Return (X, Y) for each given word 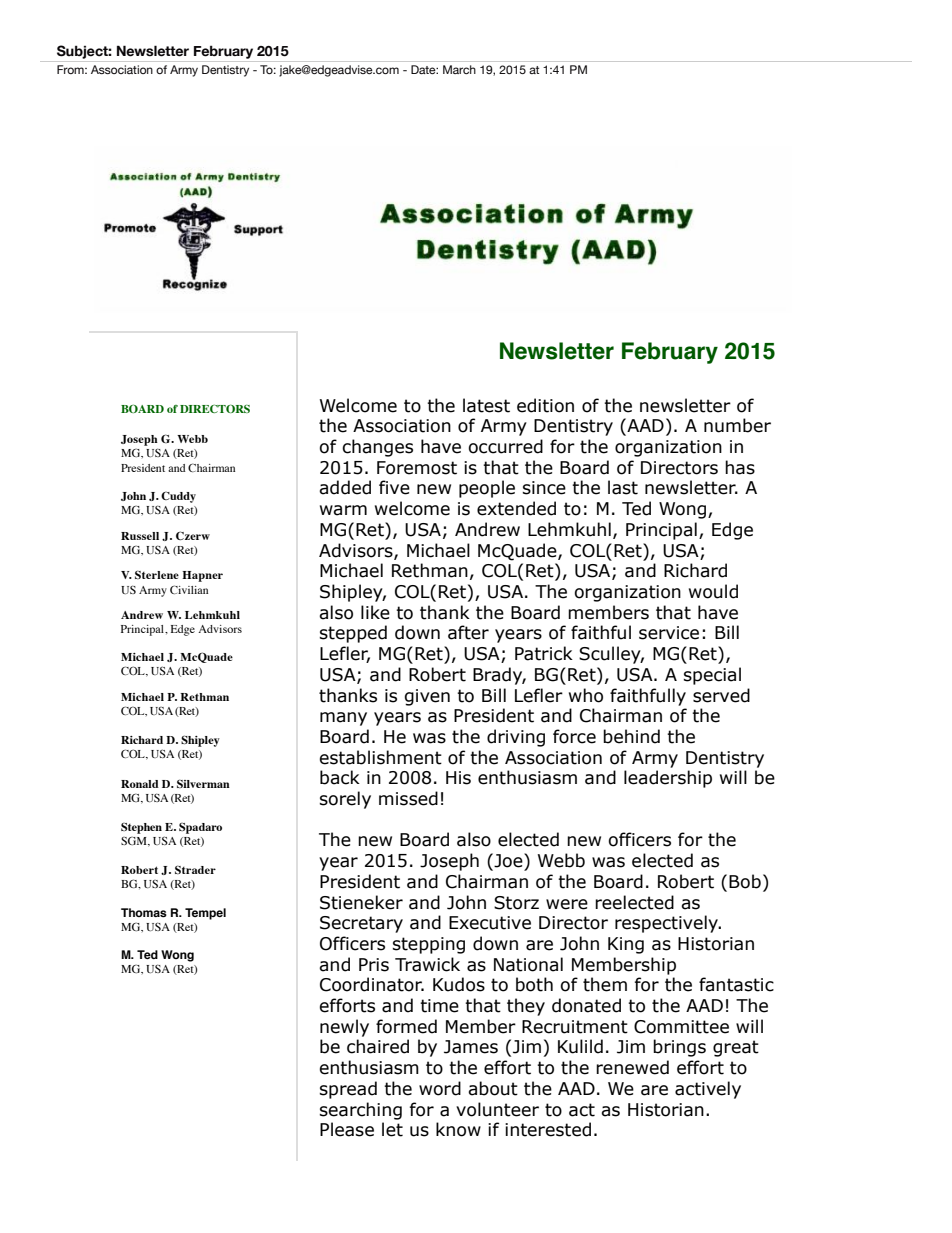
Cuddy (178, 497)
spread (348, 1090)
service (669, 633)
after (468, 632)
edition (545, 405)
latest (486, 405)
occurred (505, 446)
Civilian (189, 589)
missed (408, 798)
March (459, 69)
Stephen (141, 828)
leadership (668, 779)
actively (708, 1090)
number (737, 425)
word (440, 1088)
